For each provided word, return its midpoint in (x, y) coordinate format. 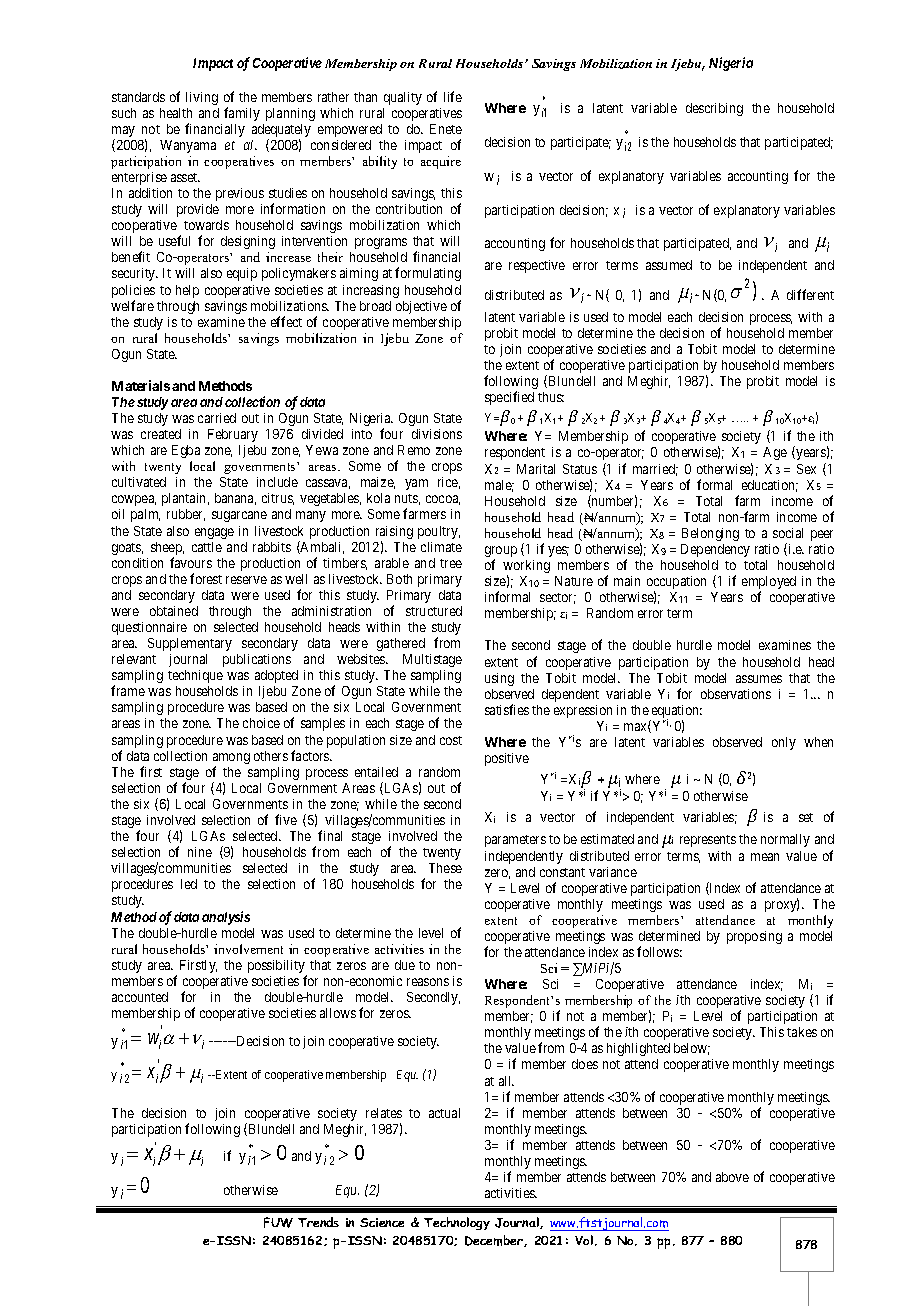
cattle (207, 547)
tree (451, 563)
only (784, 743)
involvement (248, 949)
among (231, 760)
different (810, 294)
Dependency (715, 550)
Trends (318, 1222)
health (176, 113)
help (187, 291)
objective (421, 307)
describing (714, 109)
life (453, 96)
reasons (428, 982)
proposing (754, 937)
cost (451, 740)
